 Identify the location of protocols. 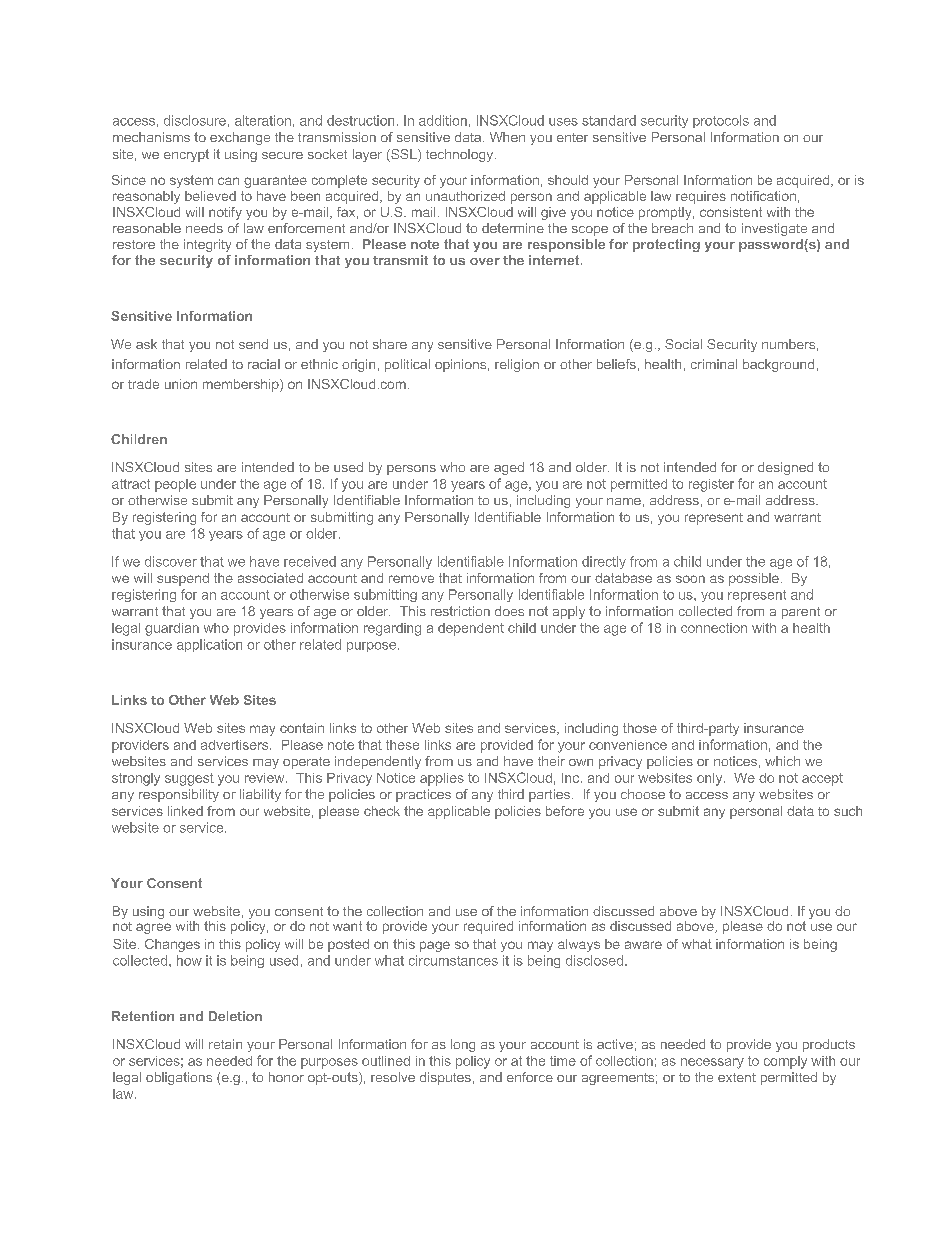
(721, 121).
